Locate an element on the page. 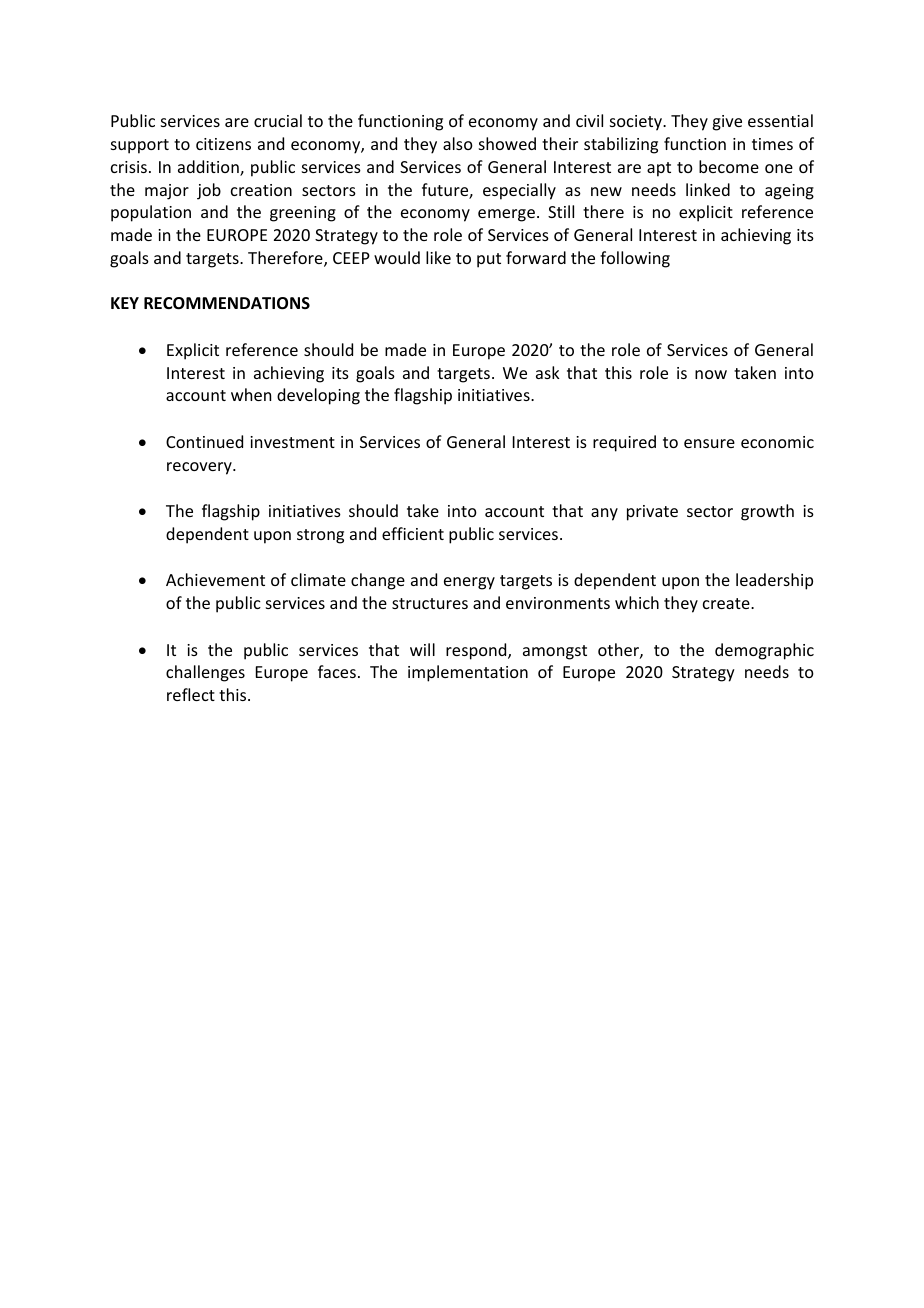  energy is located at coordinates (469, 583).
